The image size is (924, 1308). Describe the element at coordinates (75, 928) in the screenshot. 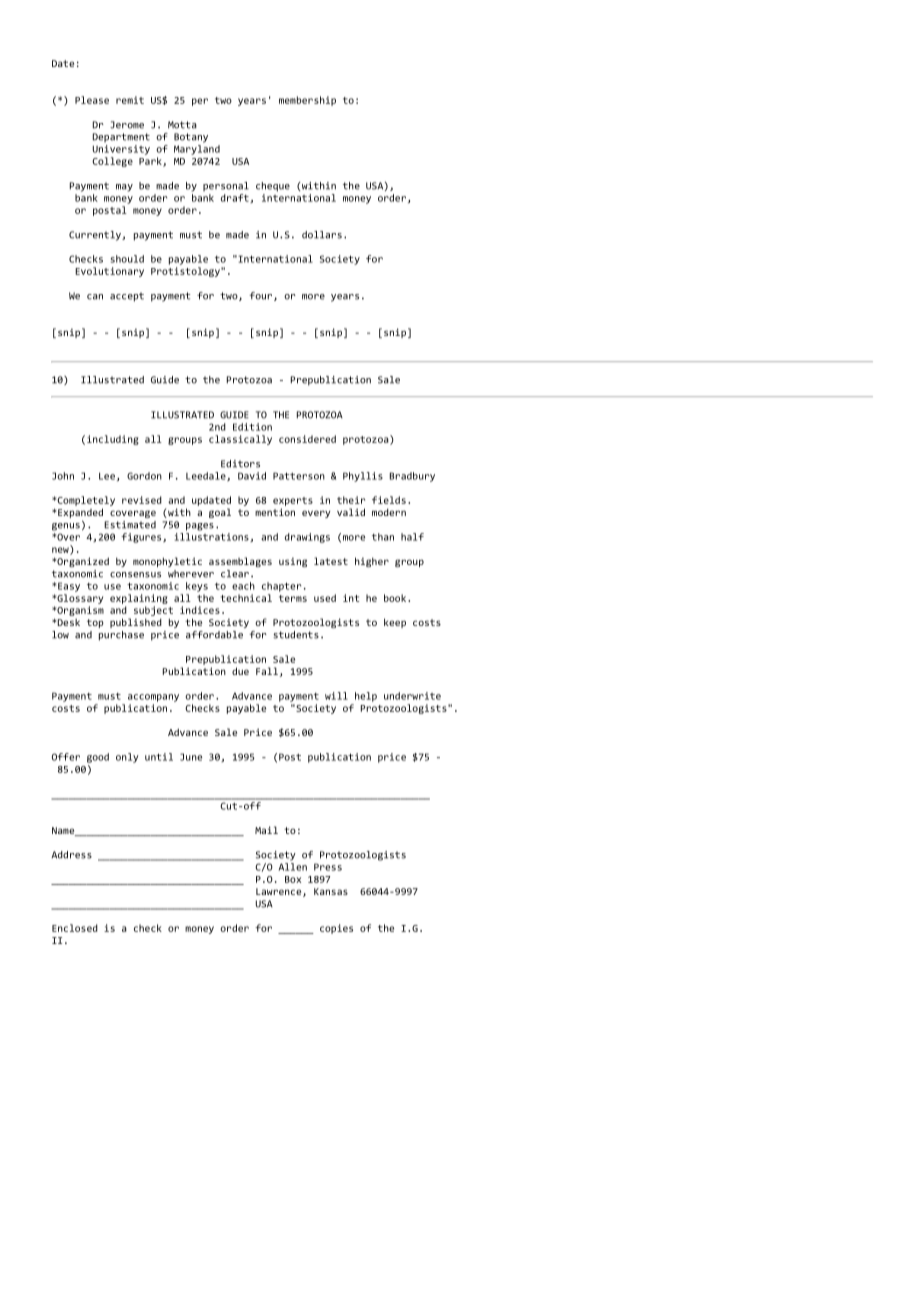

I see `Enclosed` at that location.
